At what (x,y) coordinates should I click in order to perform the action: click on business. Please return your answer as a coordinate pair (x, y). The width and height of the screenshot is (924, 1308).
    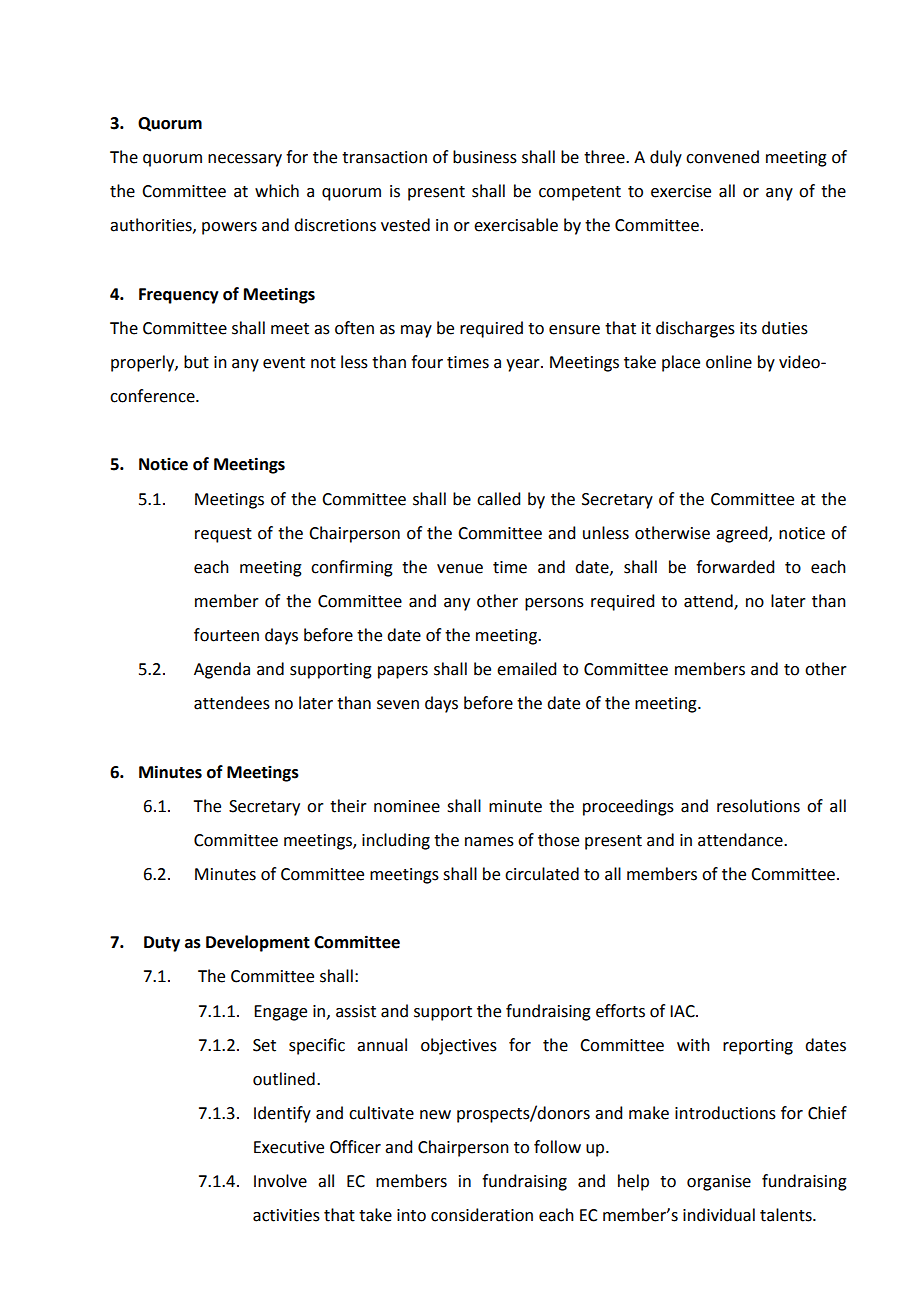
    Looking at the image, I should click on (485, 157).
